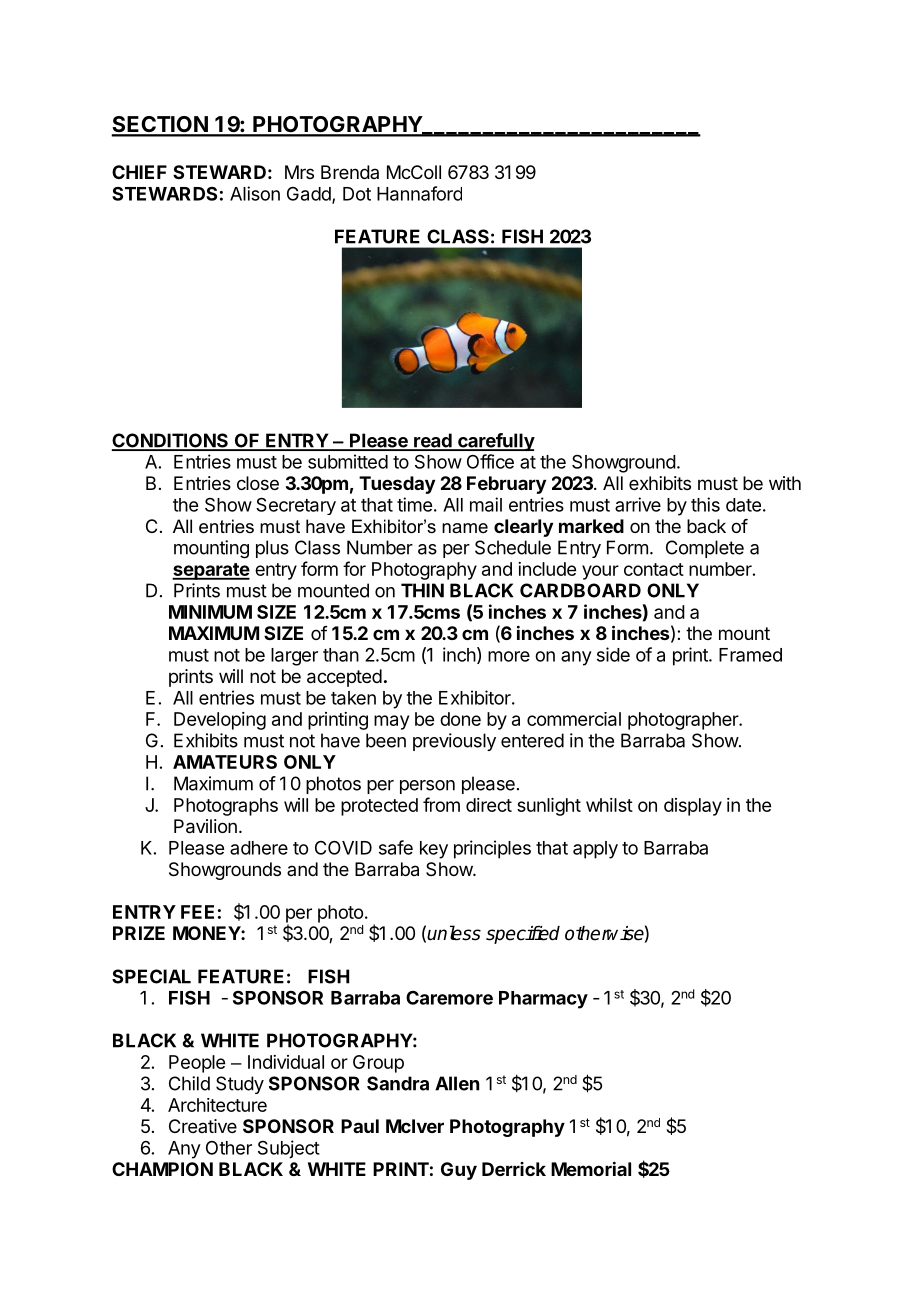  I want to click on done, so click(460, 719).
